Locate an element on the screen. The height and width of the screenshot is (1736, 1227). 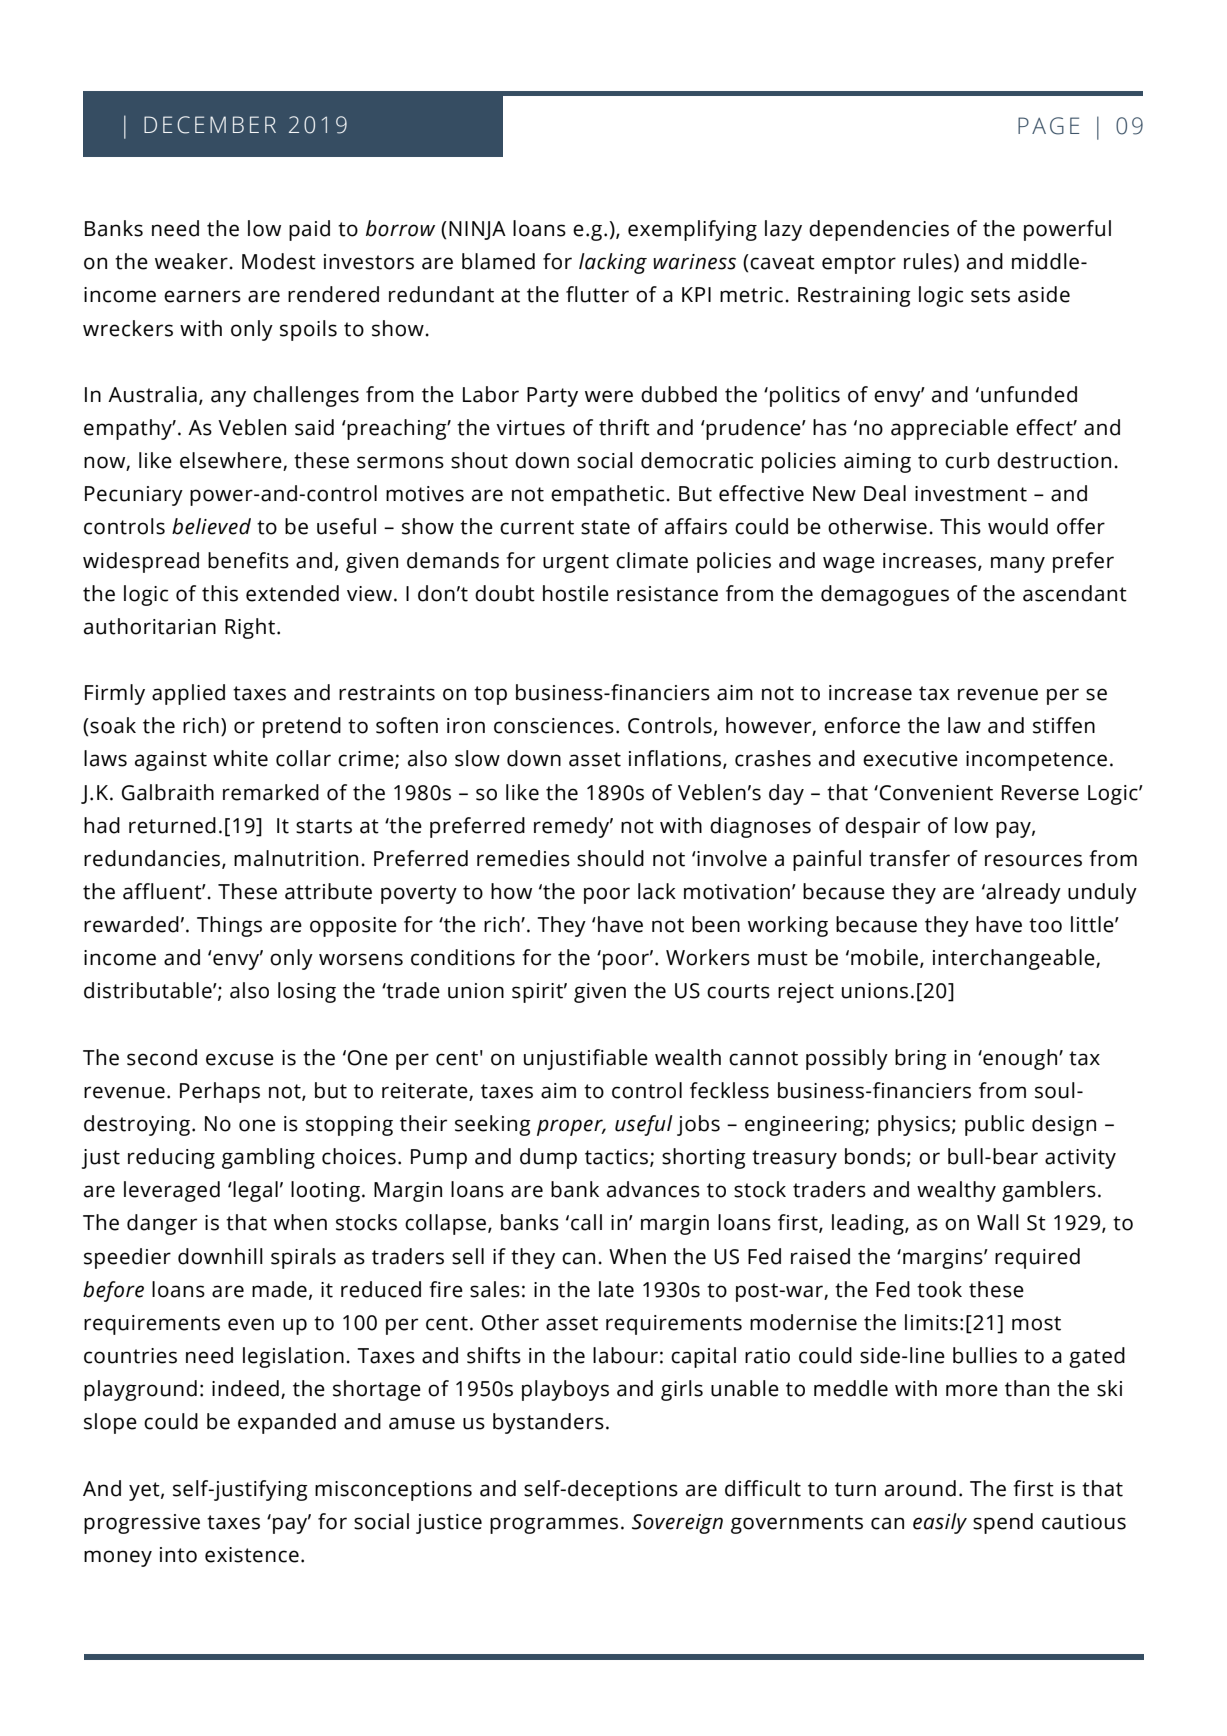
programmes is located at coordinates (554, 1525).
